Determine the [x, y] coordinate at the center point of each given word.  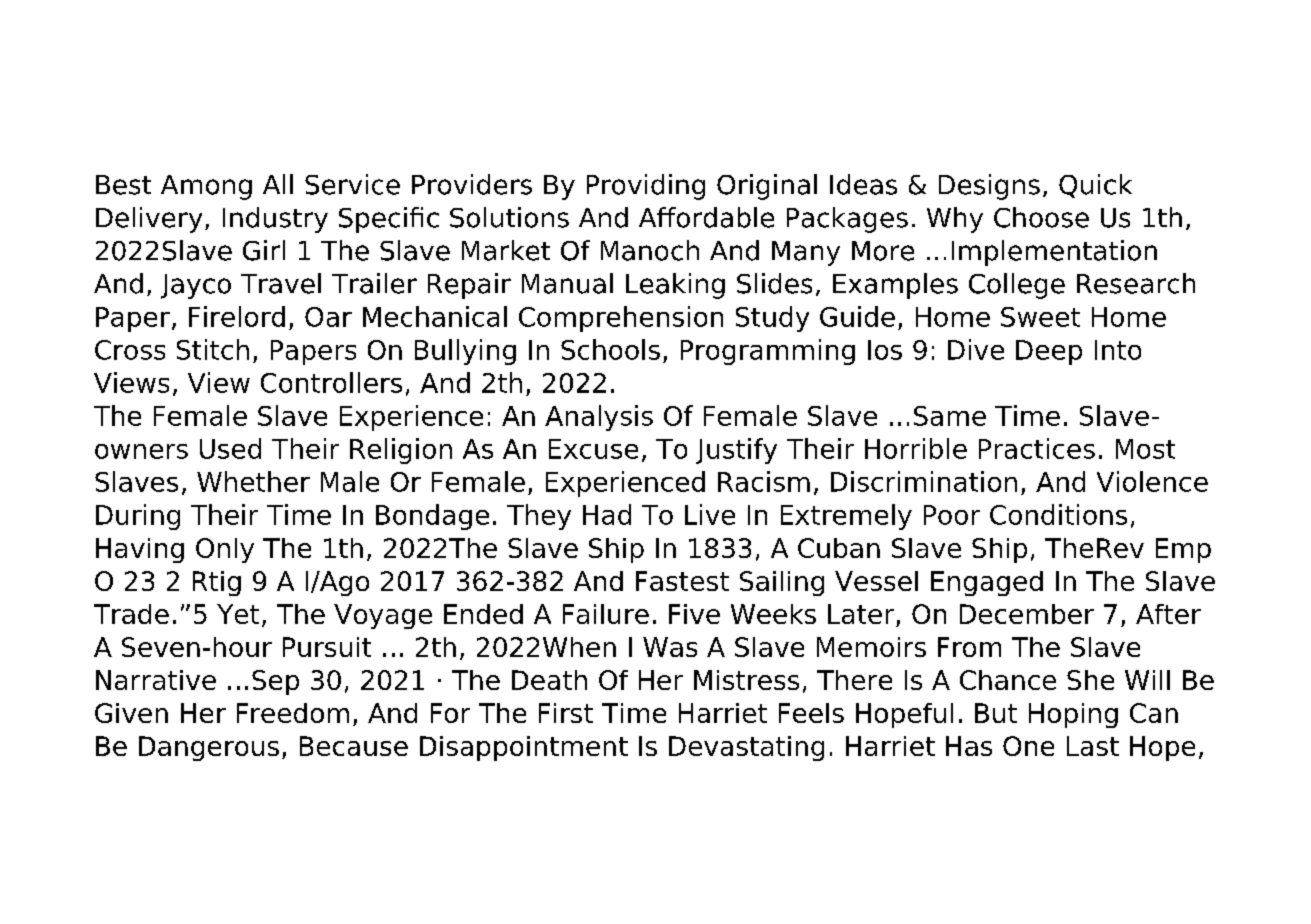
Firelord [237, 316]
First [566, 713]
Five [694, 614]
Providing [646, 187]
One [1028, 746]
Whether [253, 481]
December [1027, 614]
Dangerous [209, 748]
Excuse [593, 449]
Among [206, 187]
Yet [238, 614]
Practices [1037, 448]
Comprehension [621, 319]
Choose [1041, 217]
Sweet [1040, 317]
